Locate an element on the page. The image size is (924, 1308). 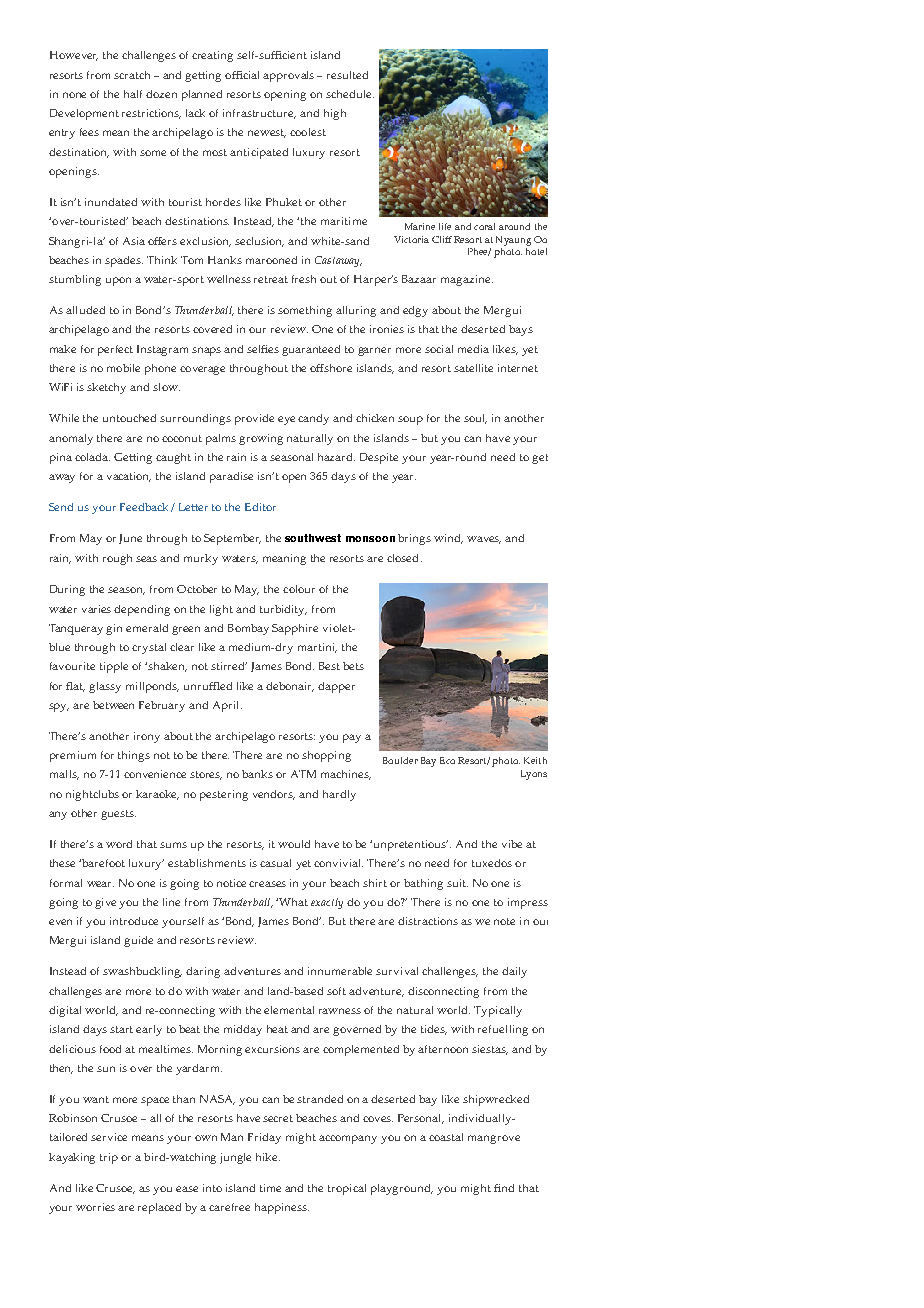
note is located at coordinates (504, 921).
